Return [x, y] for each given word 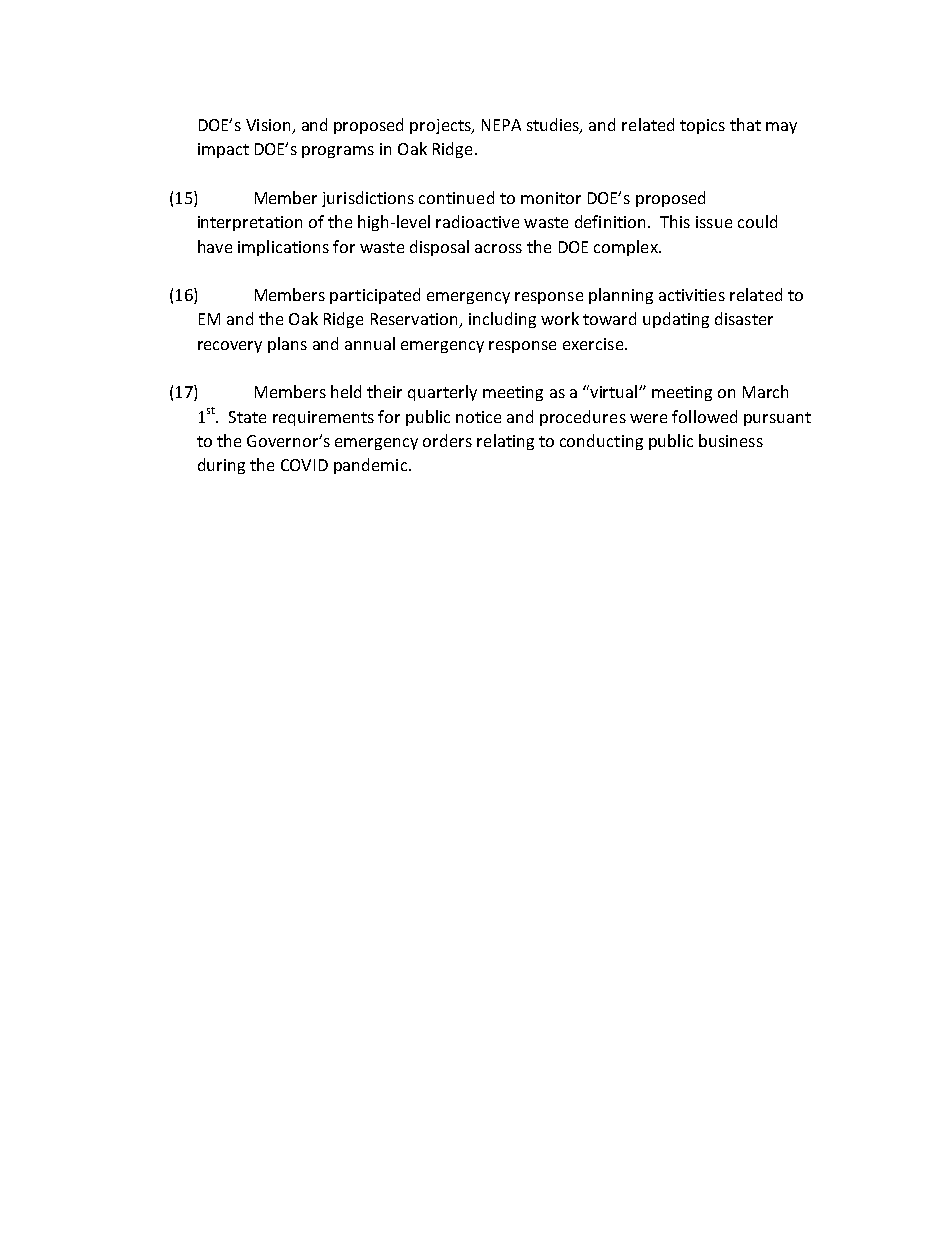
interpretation [250, 223]
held [346, 391]
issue [714, 222]
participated [375, 296]
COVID [304, 465]
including [502, 320]
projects [441, 126]
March [765, 391]
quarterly [442, 393]
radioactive [477, 221]
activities [692, 295]
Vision [268, 125]
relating [505, 442]
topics [702, 126]
